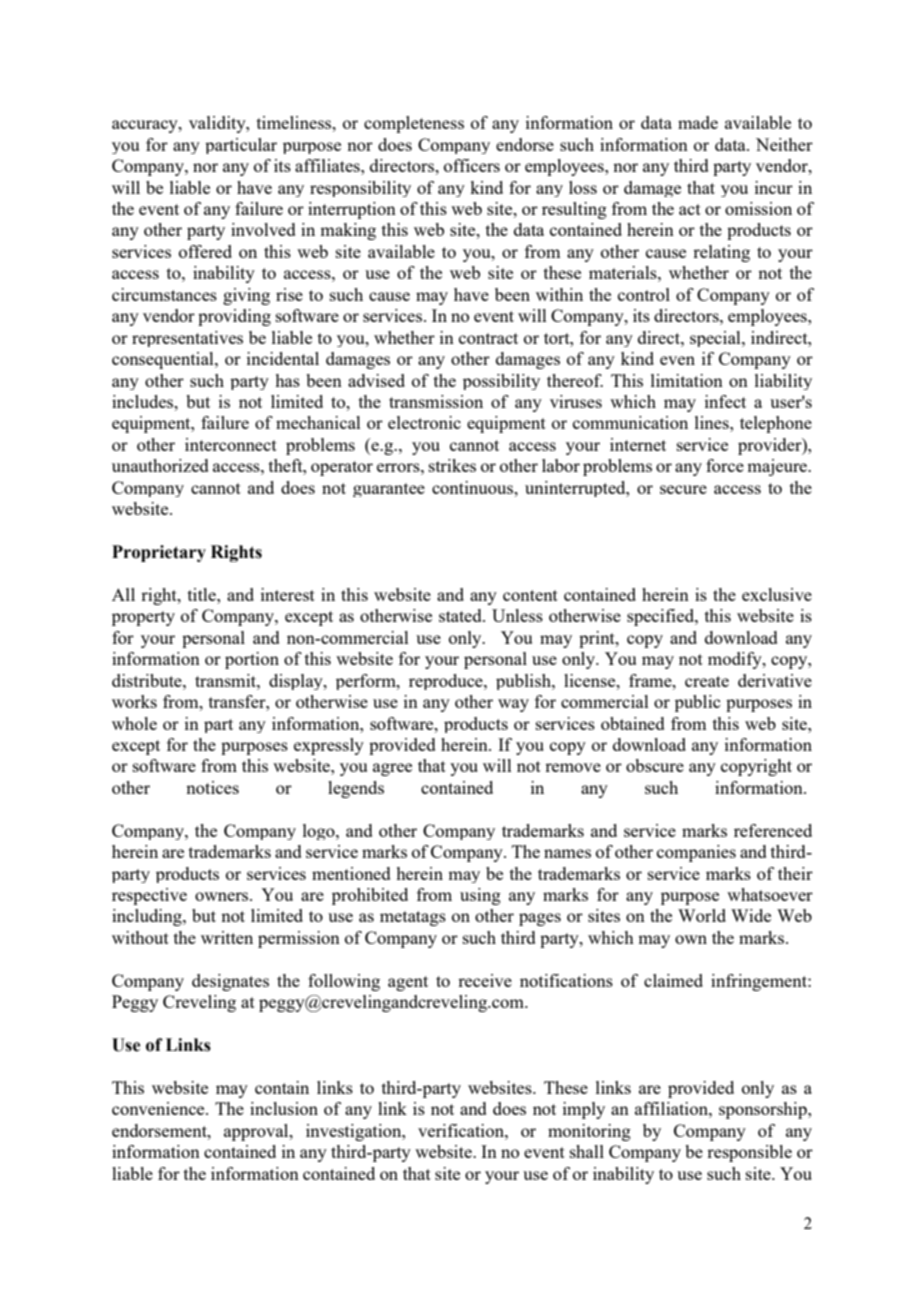 Image resolution: width=924 pixels, height=1308 pixels. What do you see at coordinates (461, 615) in the page?
I see `stated` at bounding box center [461, 615].
